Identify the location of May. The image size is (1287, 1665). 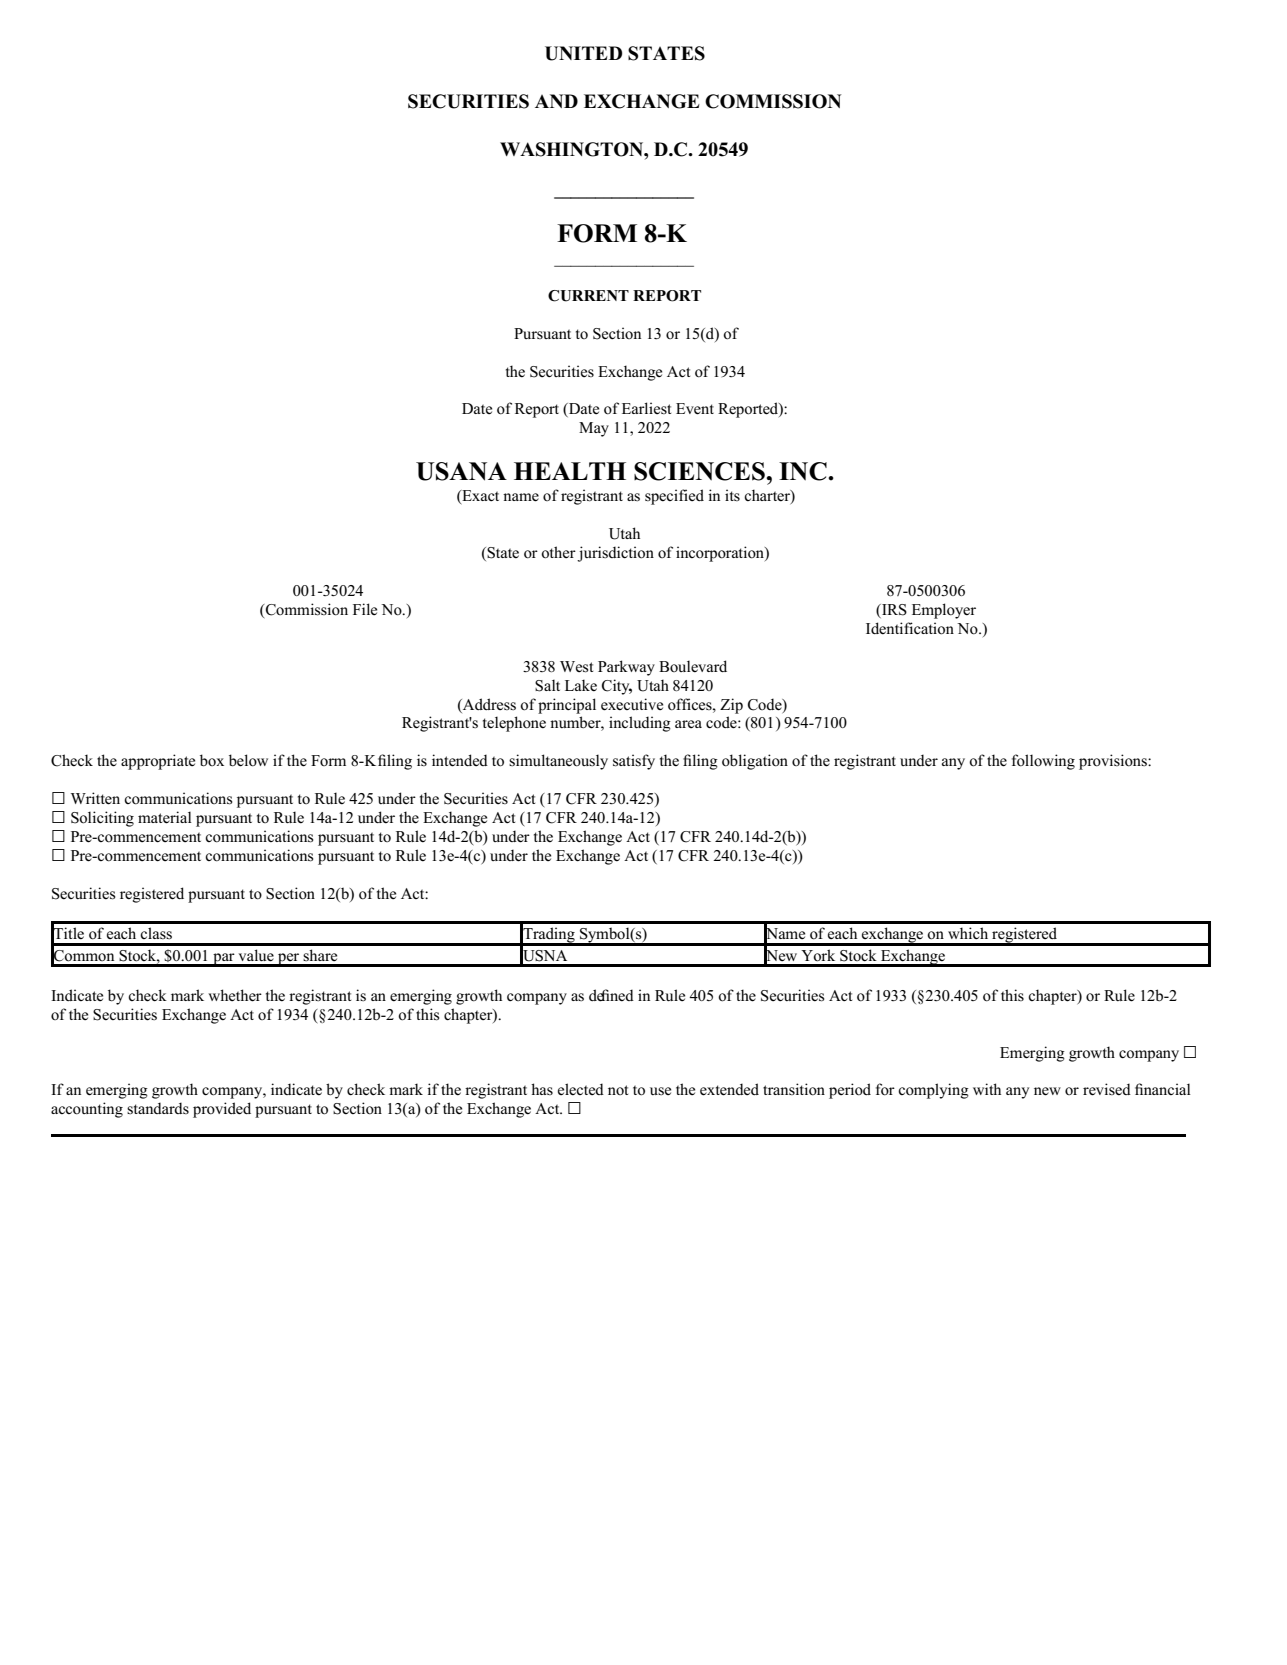
(594, 429).
